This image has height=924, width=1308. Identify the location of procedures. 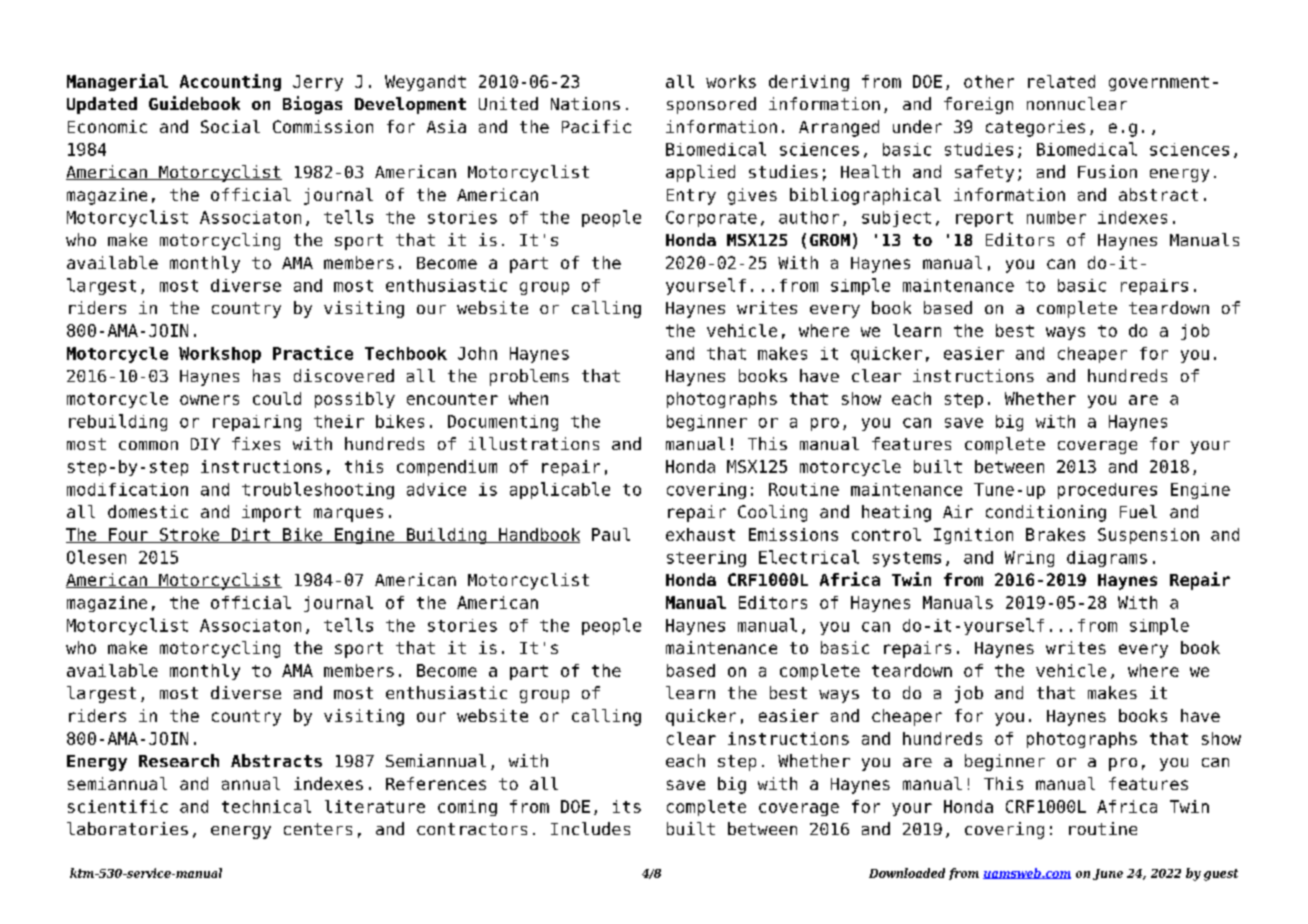
(1107, 491).
